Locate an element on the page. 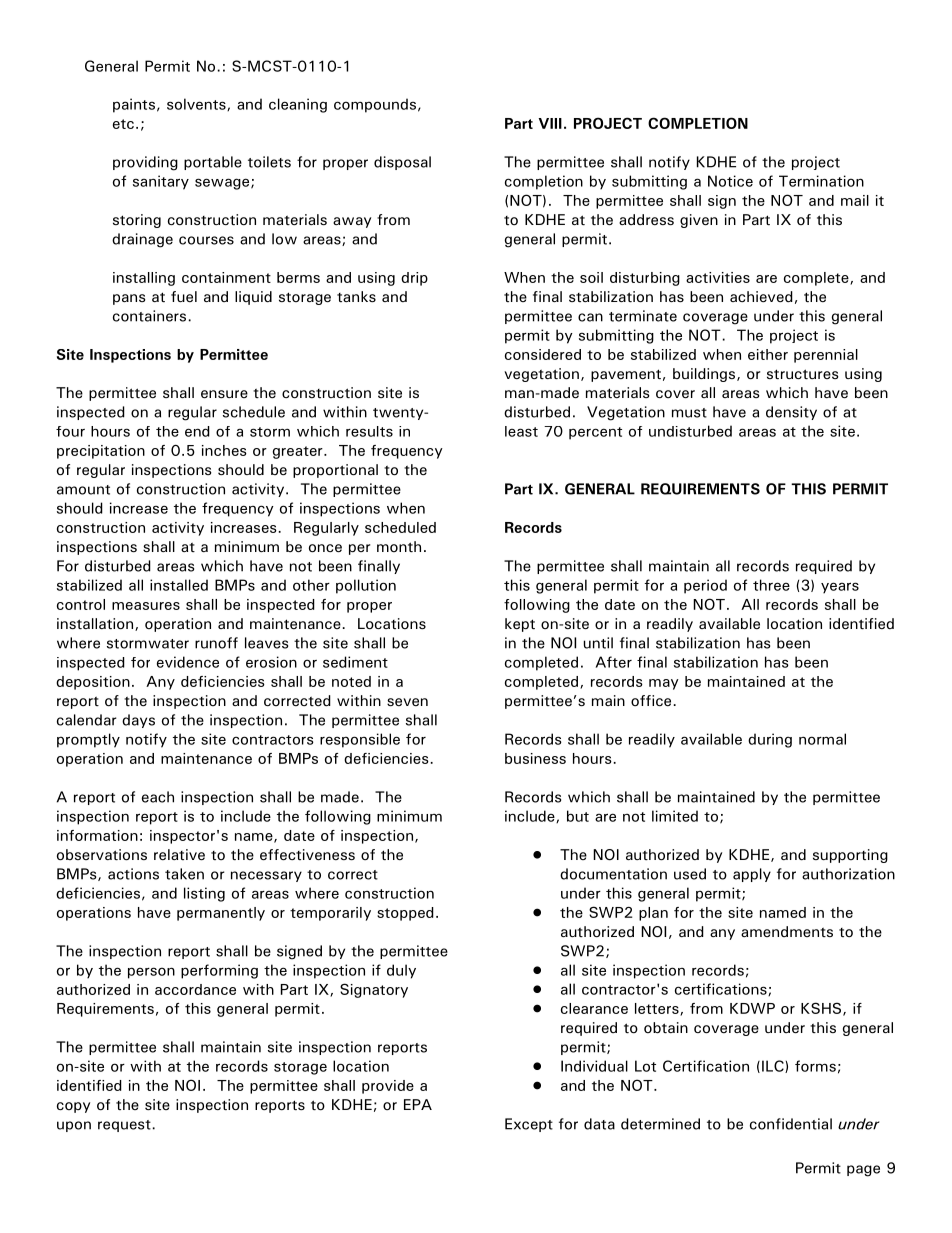 The width and height of the document is (952, 1233). Except is located at coordinates (529, 1125).
